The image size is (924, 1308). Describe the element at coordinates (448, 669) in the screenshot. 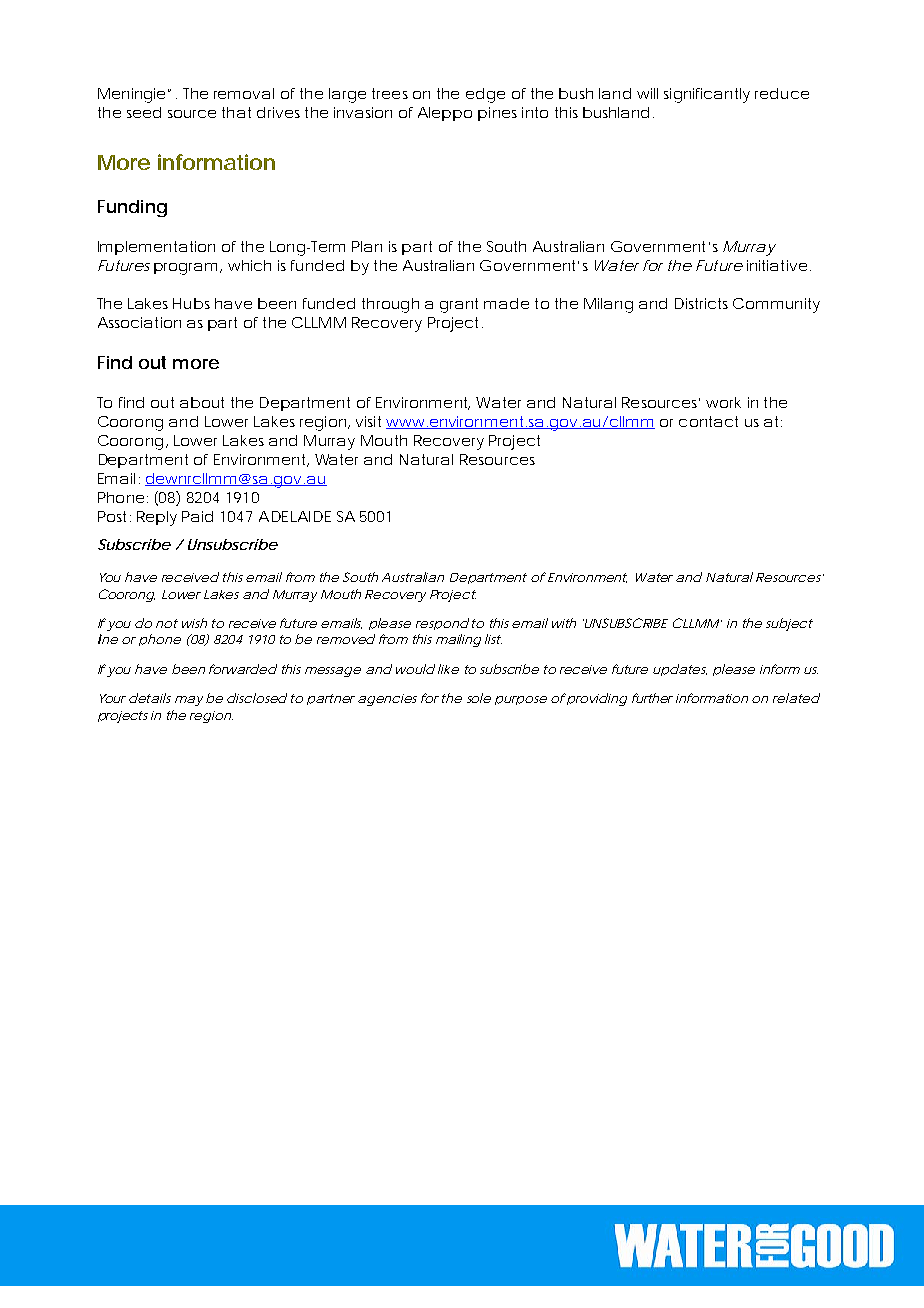

I see `like` at that location.
